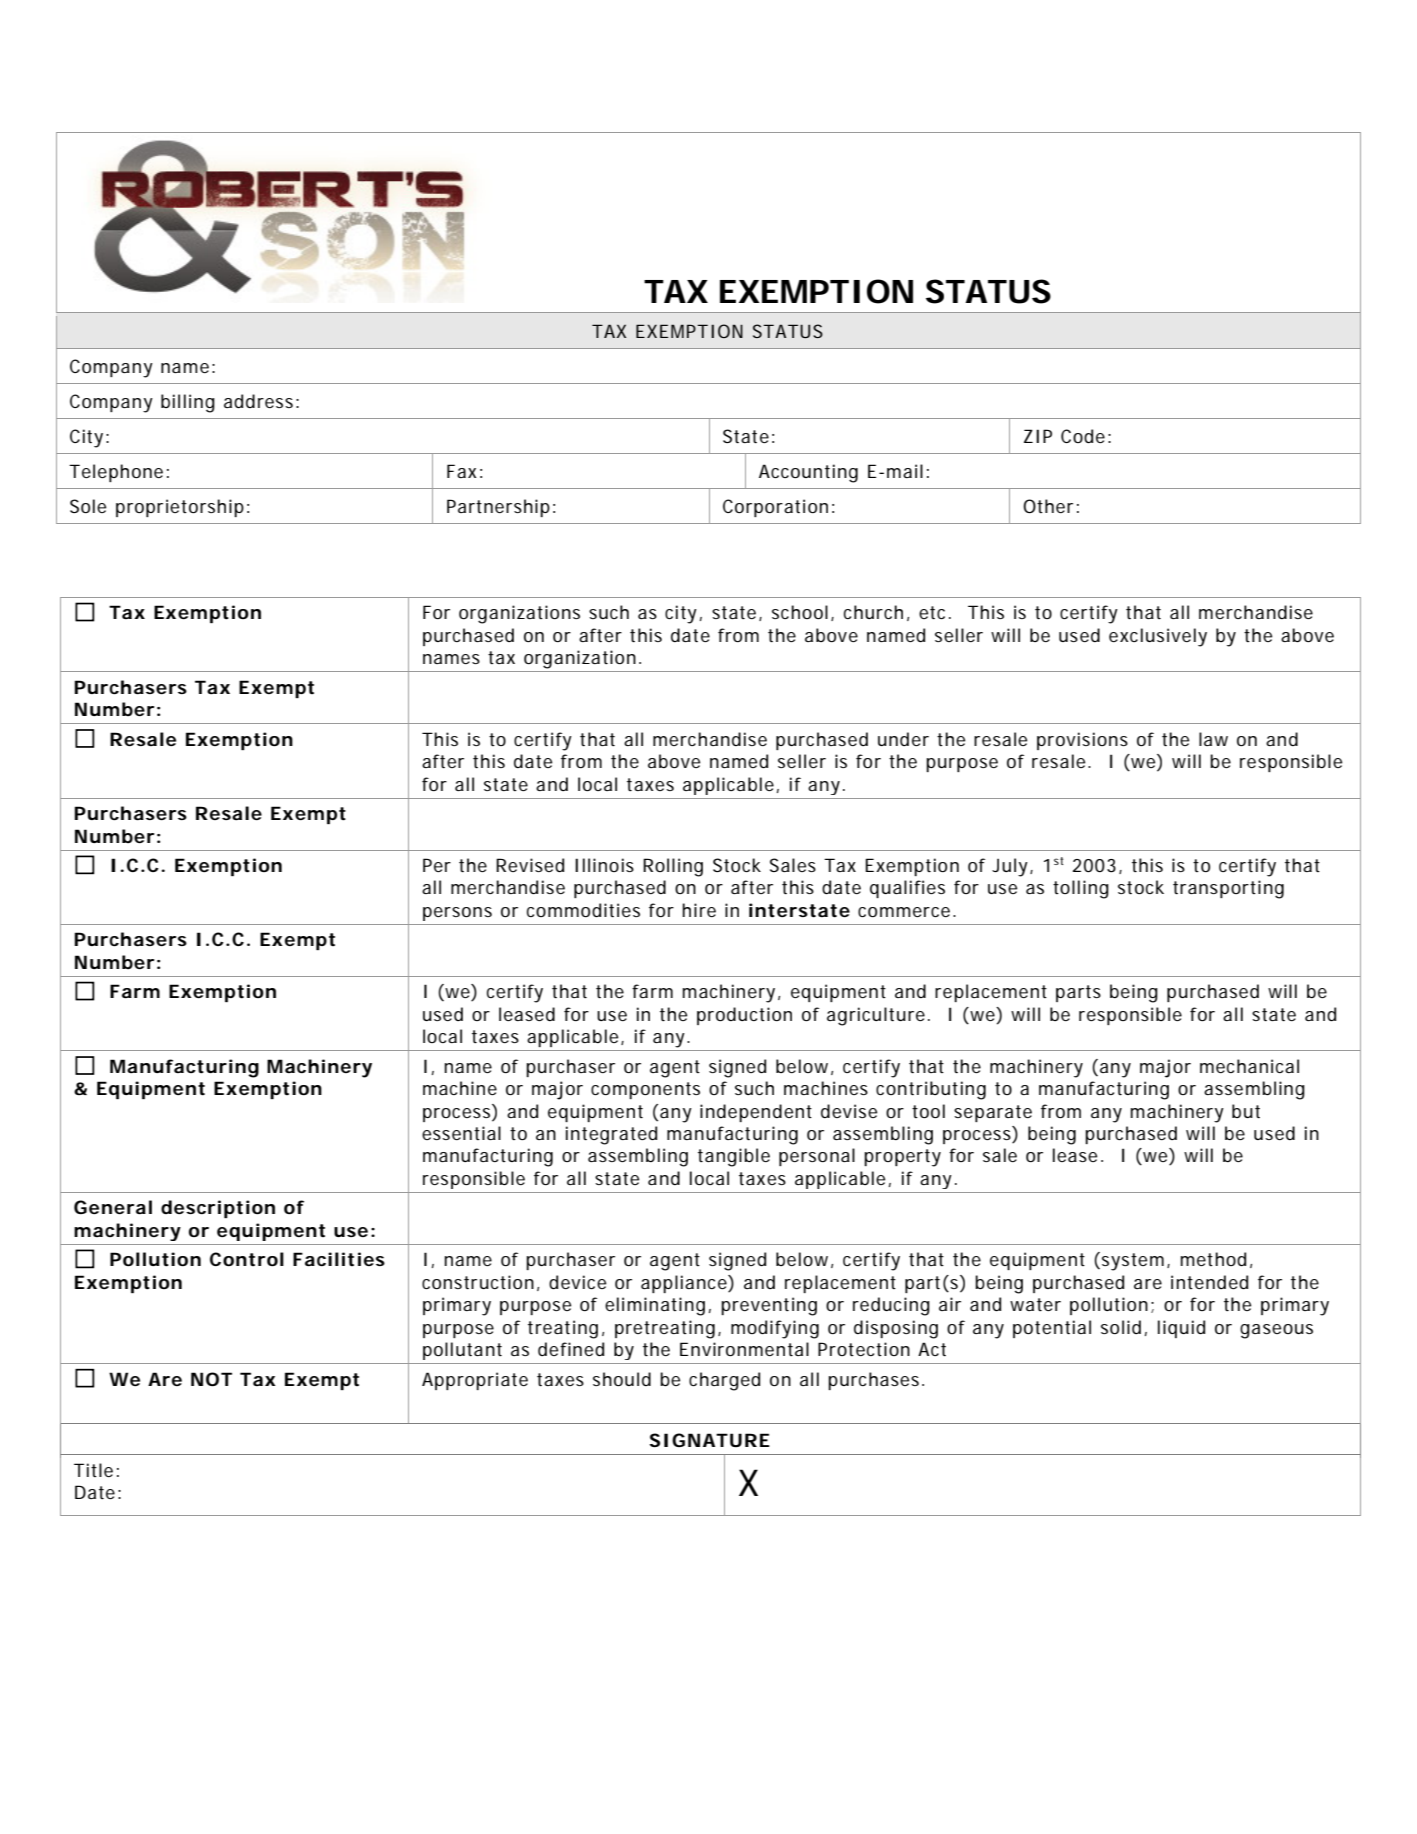  I want to click on Accounting, so click(808, 473).
